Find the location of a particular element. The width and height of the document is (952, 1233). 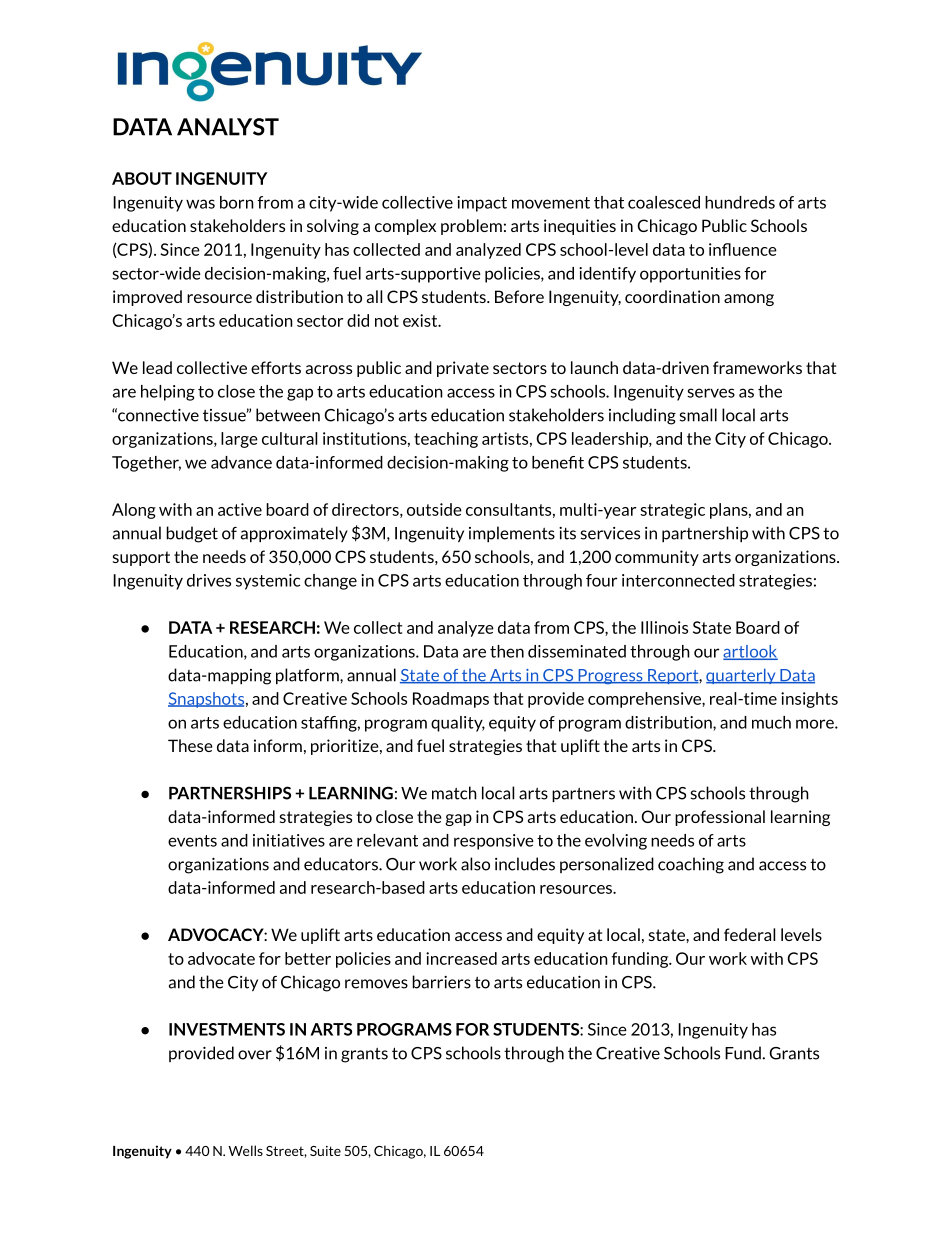

ANALYST is located at coordinates (228, 127).
